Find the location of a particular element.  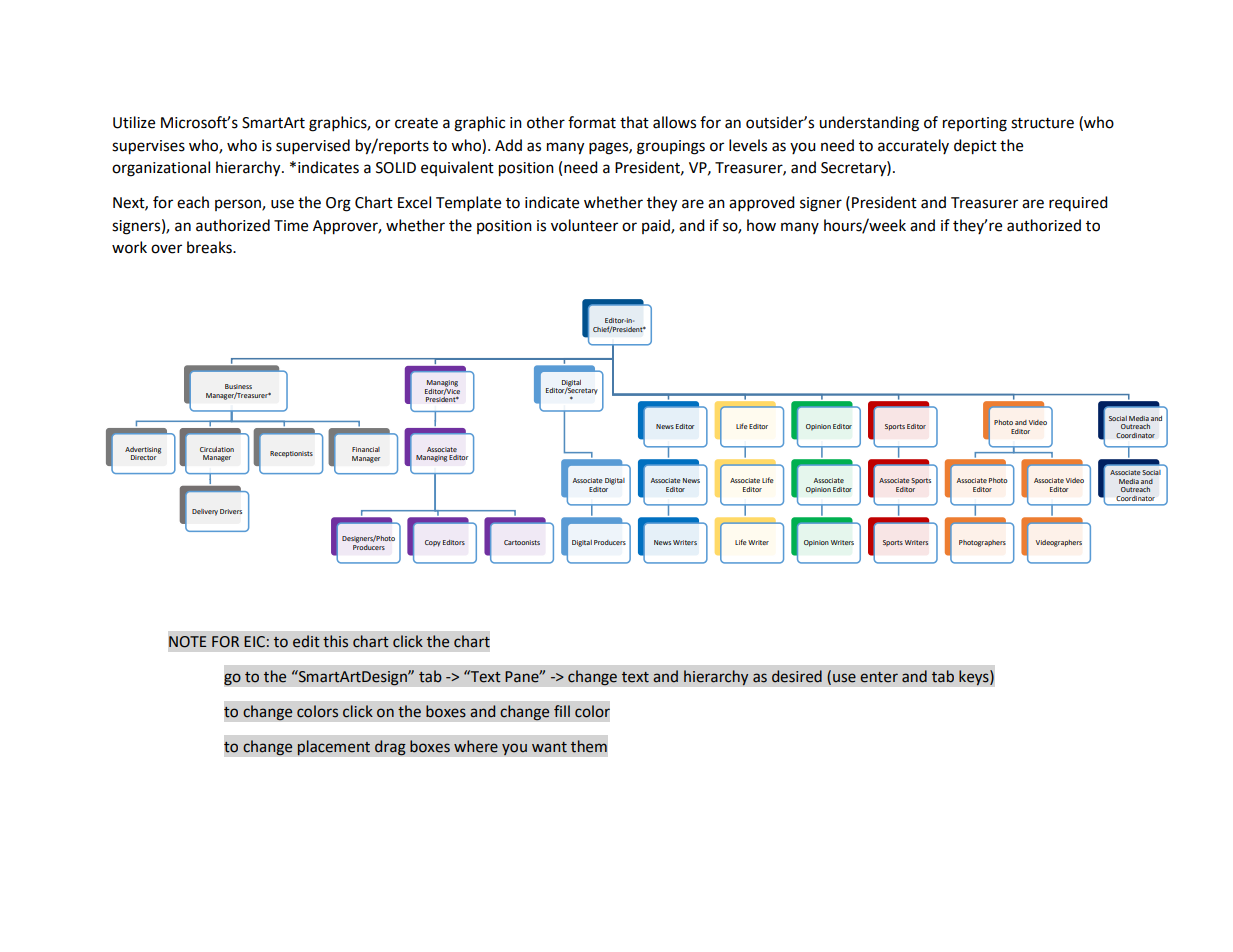

supervised is located at coordinates (313, 147).
